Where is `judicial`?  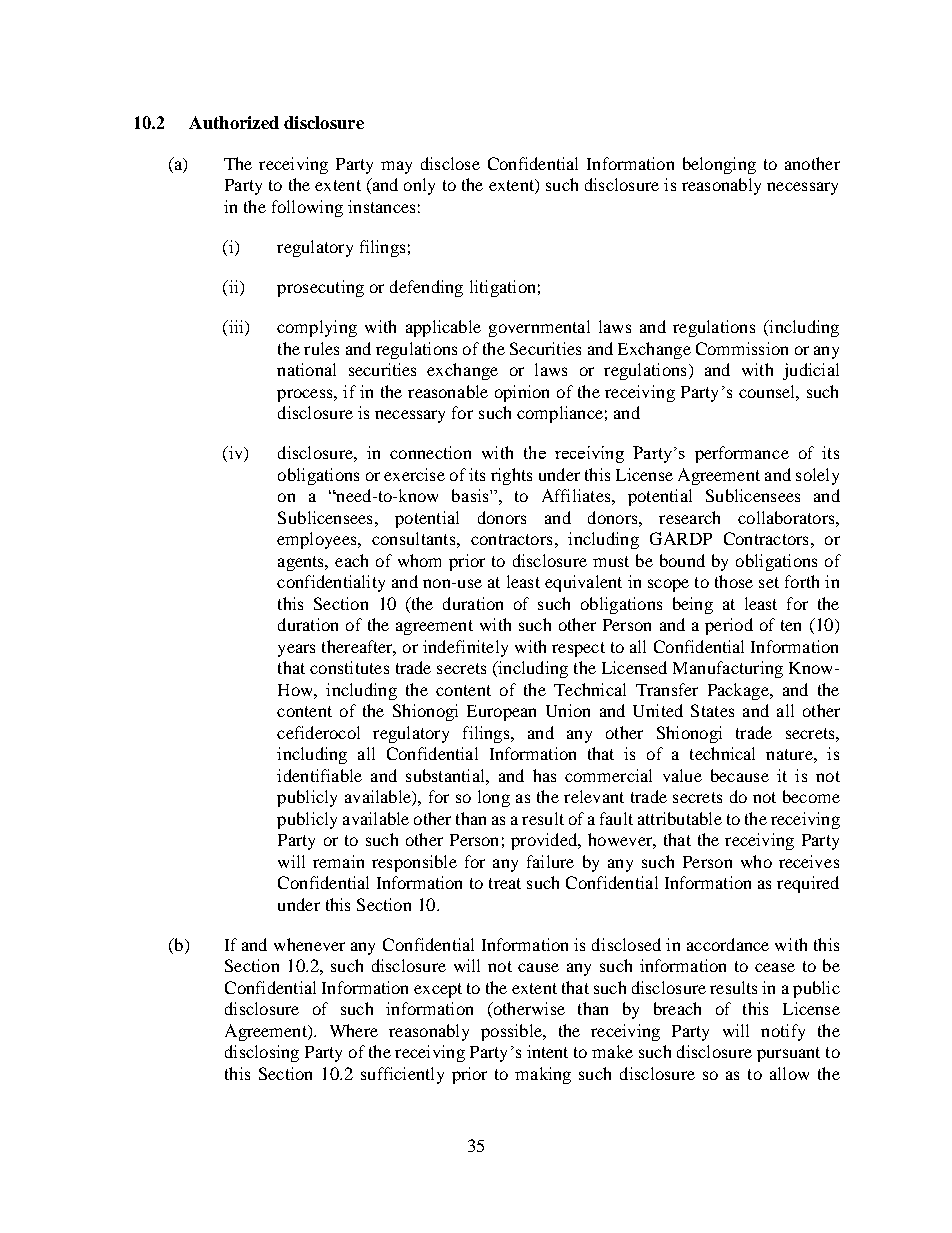 judicial is located at coordinates (811, 371).
